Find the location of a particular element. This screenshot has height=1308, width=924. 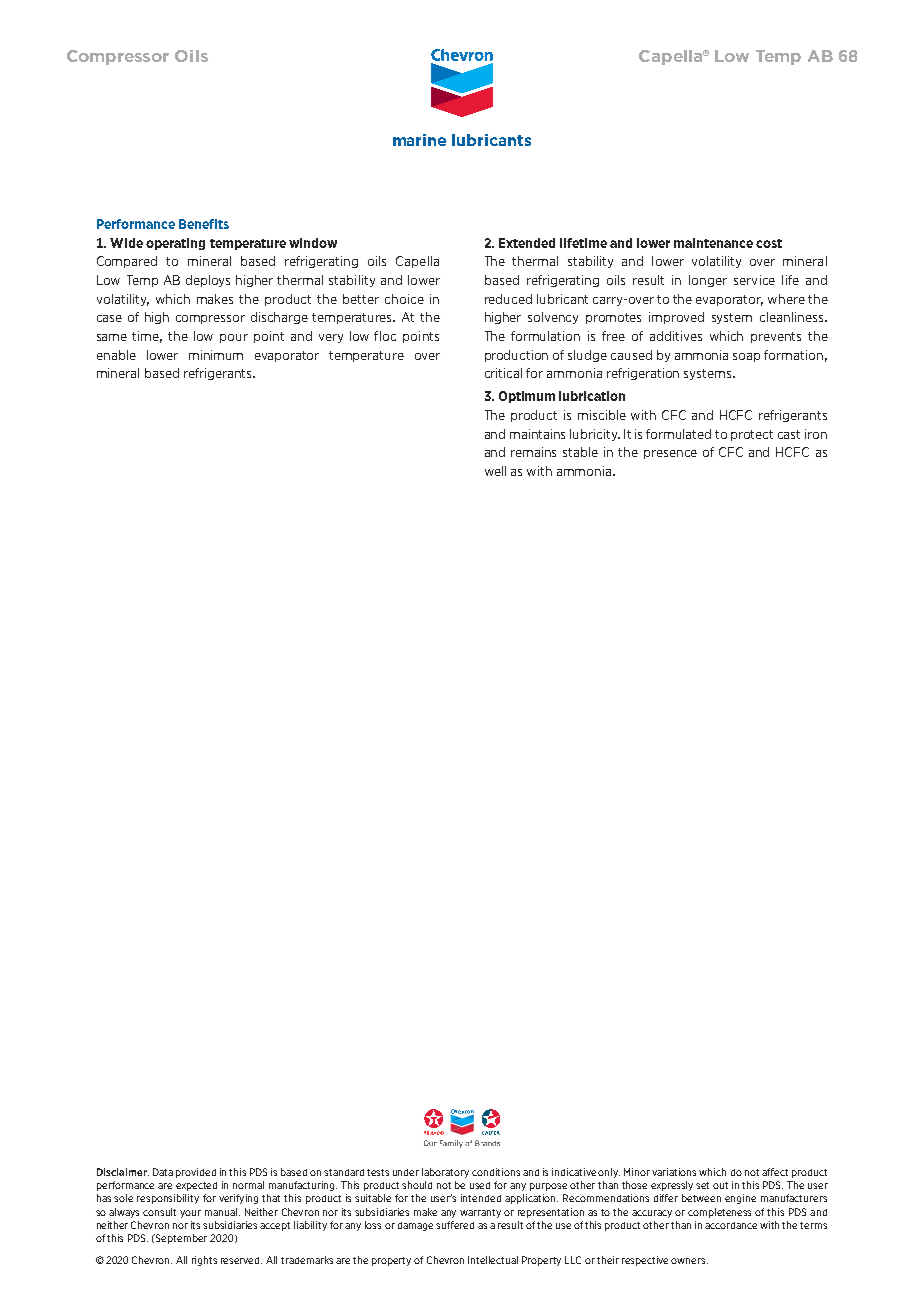

your is located at coordinates (190, 1214).
